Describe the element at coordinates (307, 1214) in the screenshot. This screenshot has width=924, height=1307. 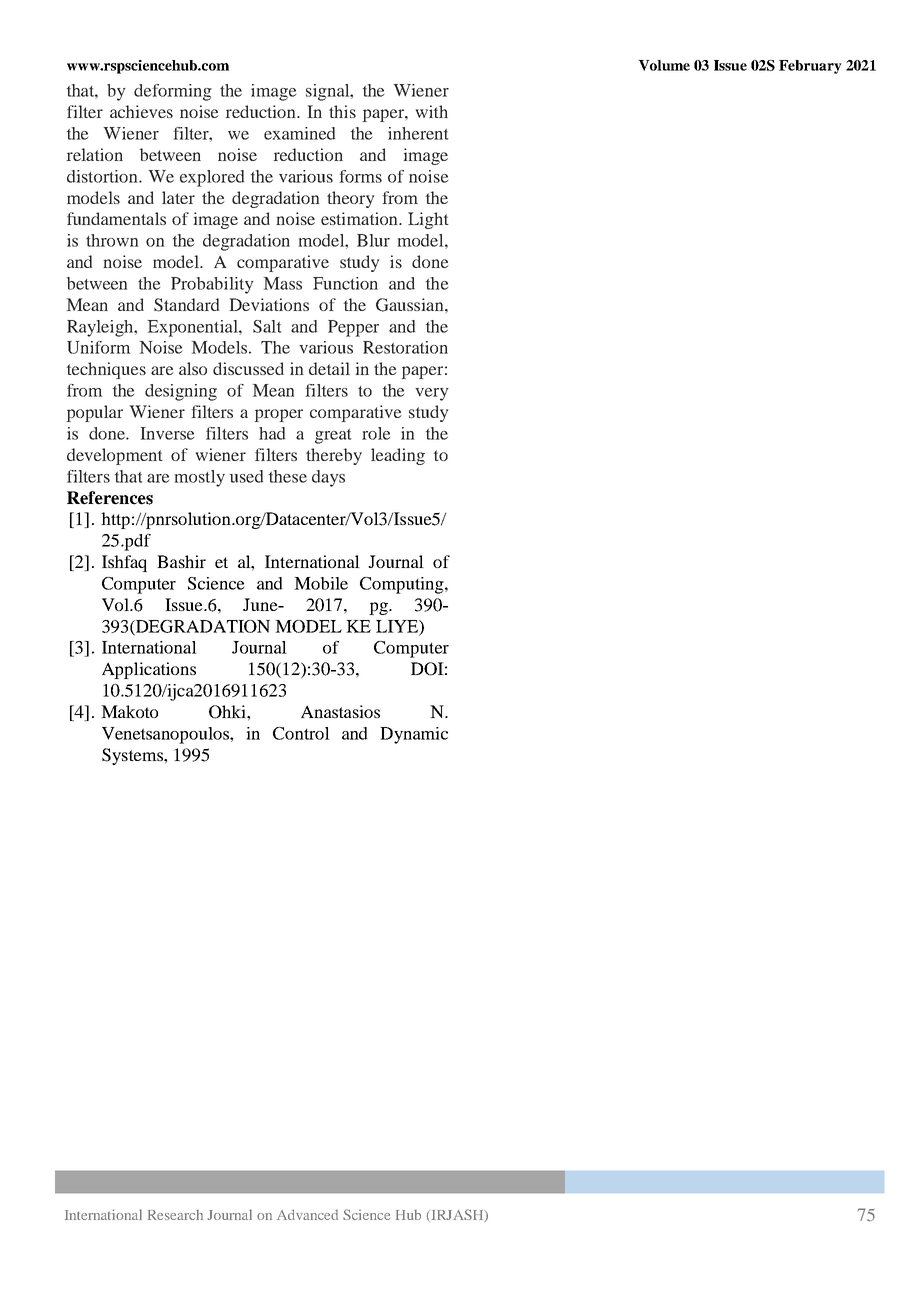
I see `Advanced` at that location.
